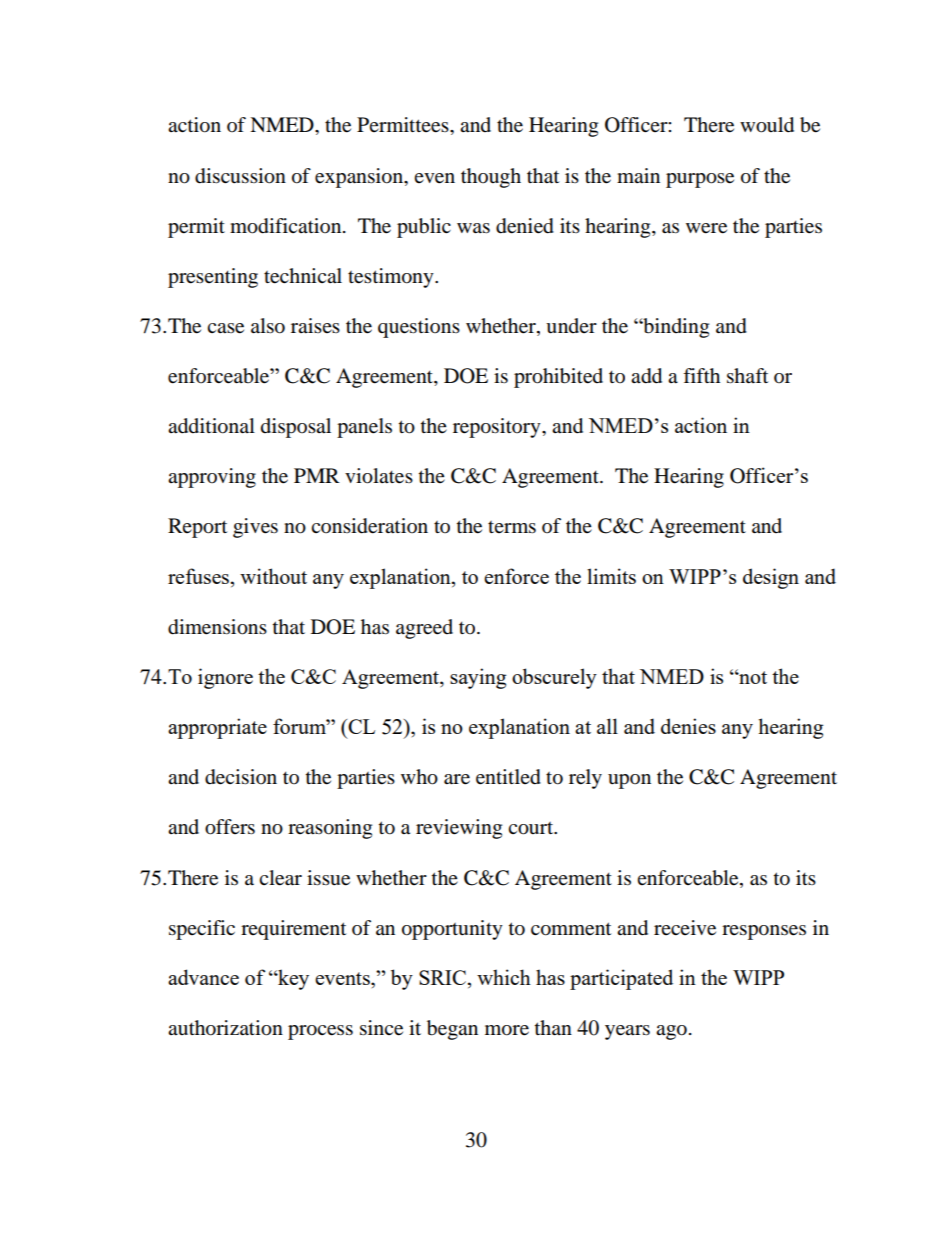 The height and width of the page is (1233, 952). I want to click on purpose, so click(700, 180).
